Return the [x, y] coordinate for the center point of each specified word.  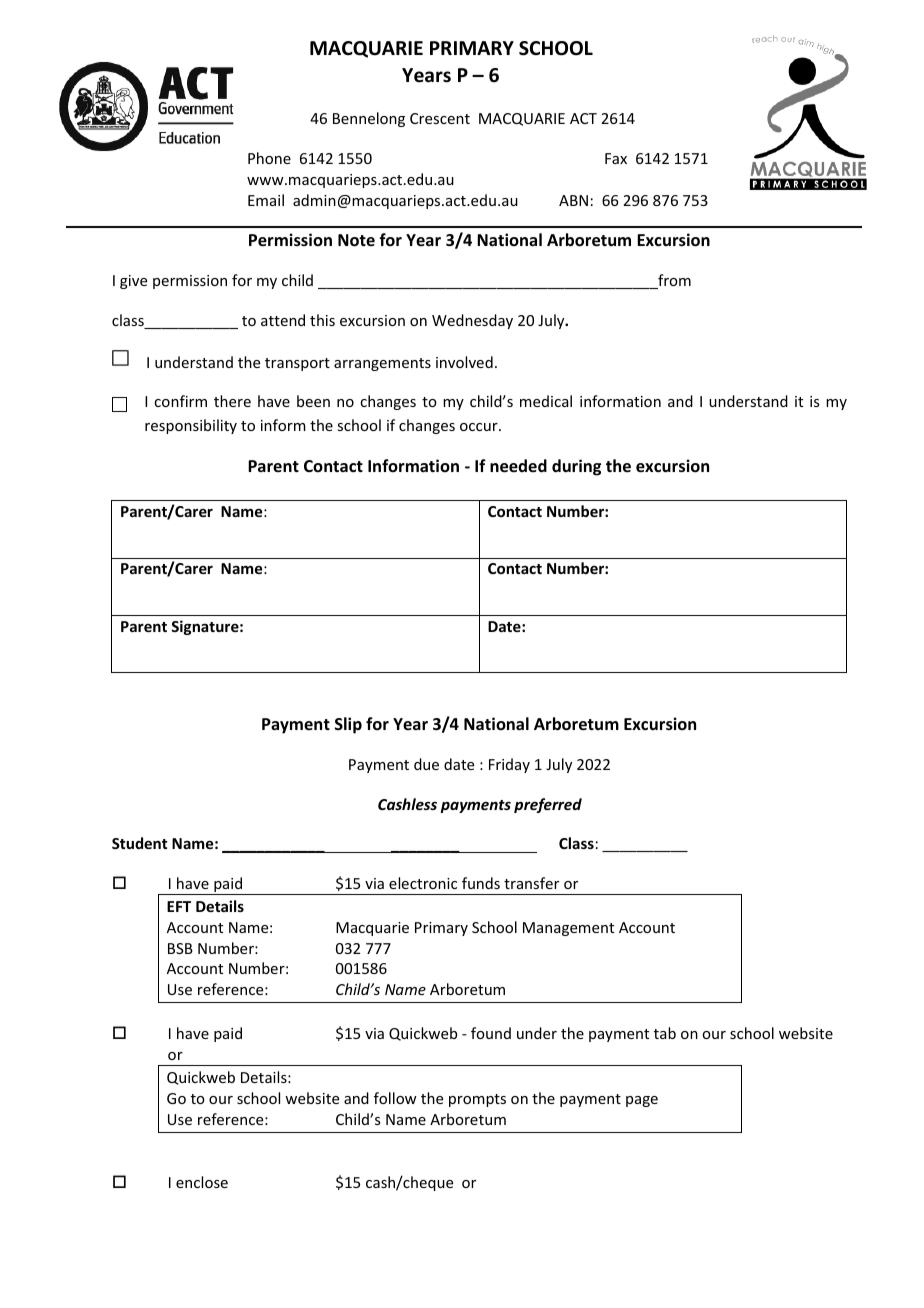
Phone [269, 158]
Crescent [440, 118]
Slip [348, 725]
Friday [509, 765]
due [426, 764]
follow [395, 1098]
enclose [202, 1182]
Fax [616, 158]
